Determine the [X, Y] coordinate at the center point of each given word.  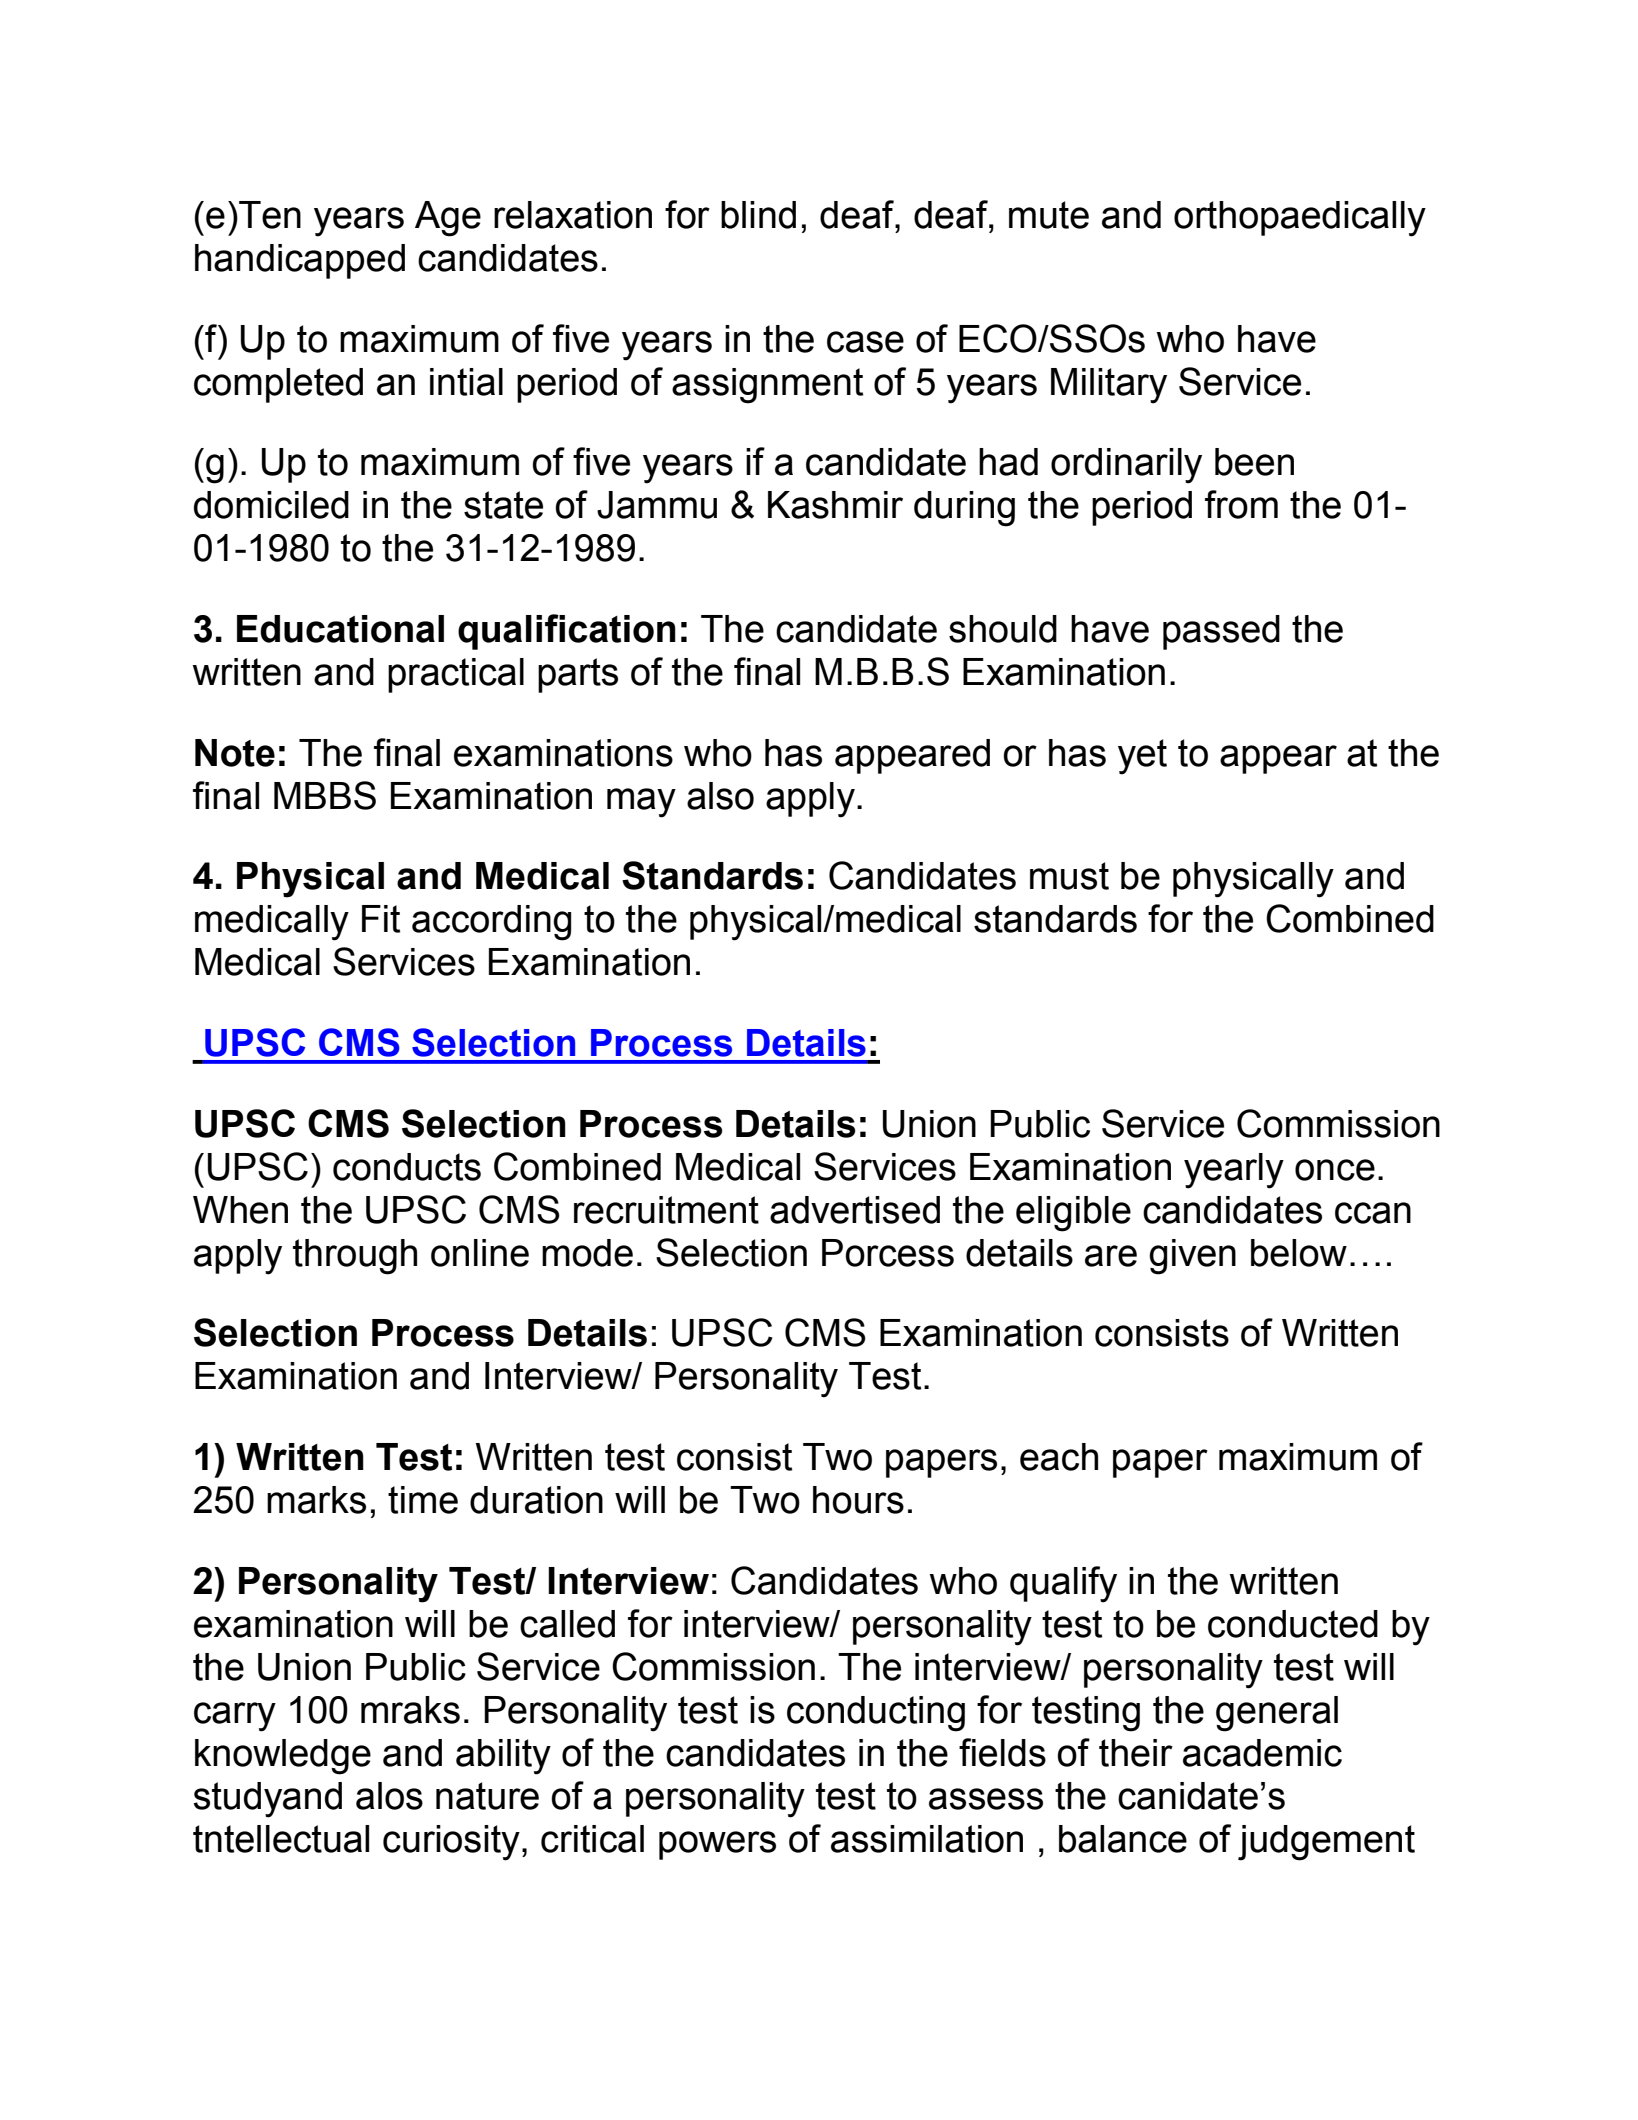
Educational [340, 629]
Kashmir [835, 505]
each [1059, 1457]
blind [758, 215]
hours [858, 1500]
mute [1049, 215]
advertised [855, 1210]
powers [717, 1845]
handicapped [300, 261]
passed [1221, 632]
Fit [381, 919]
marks [316, 1500]
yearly [1234, 1171]
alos [389, 1796]
